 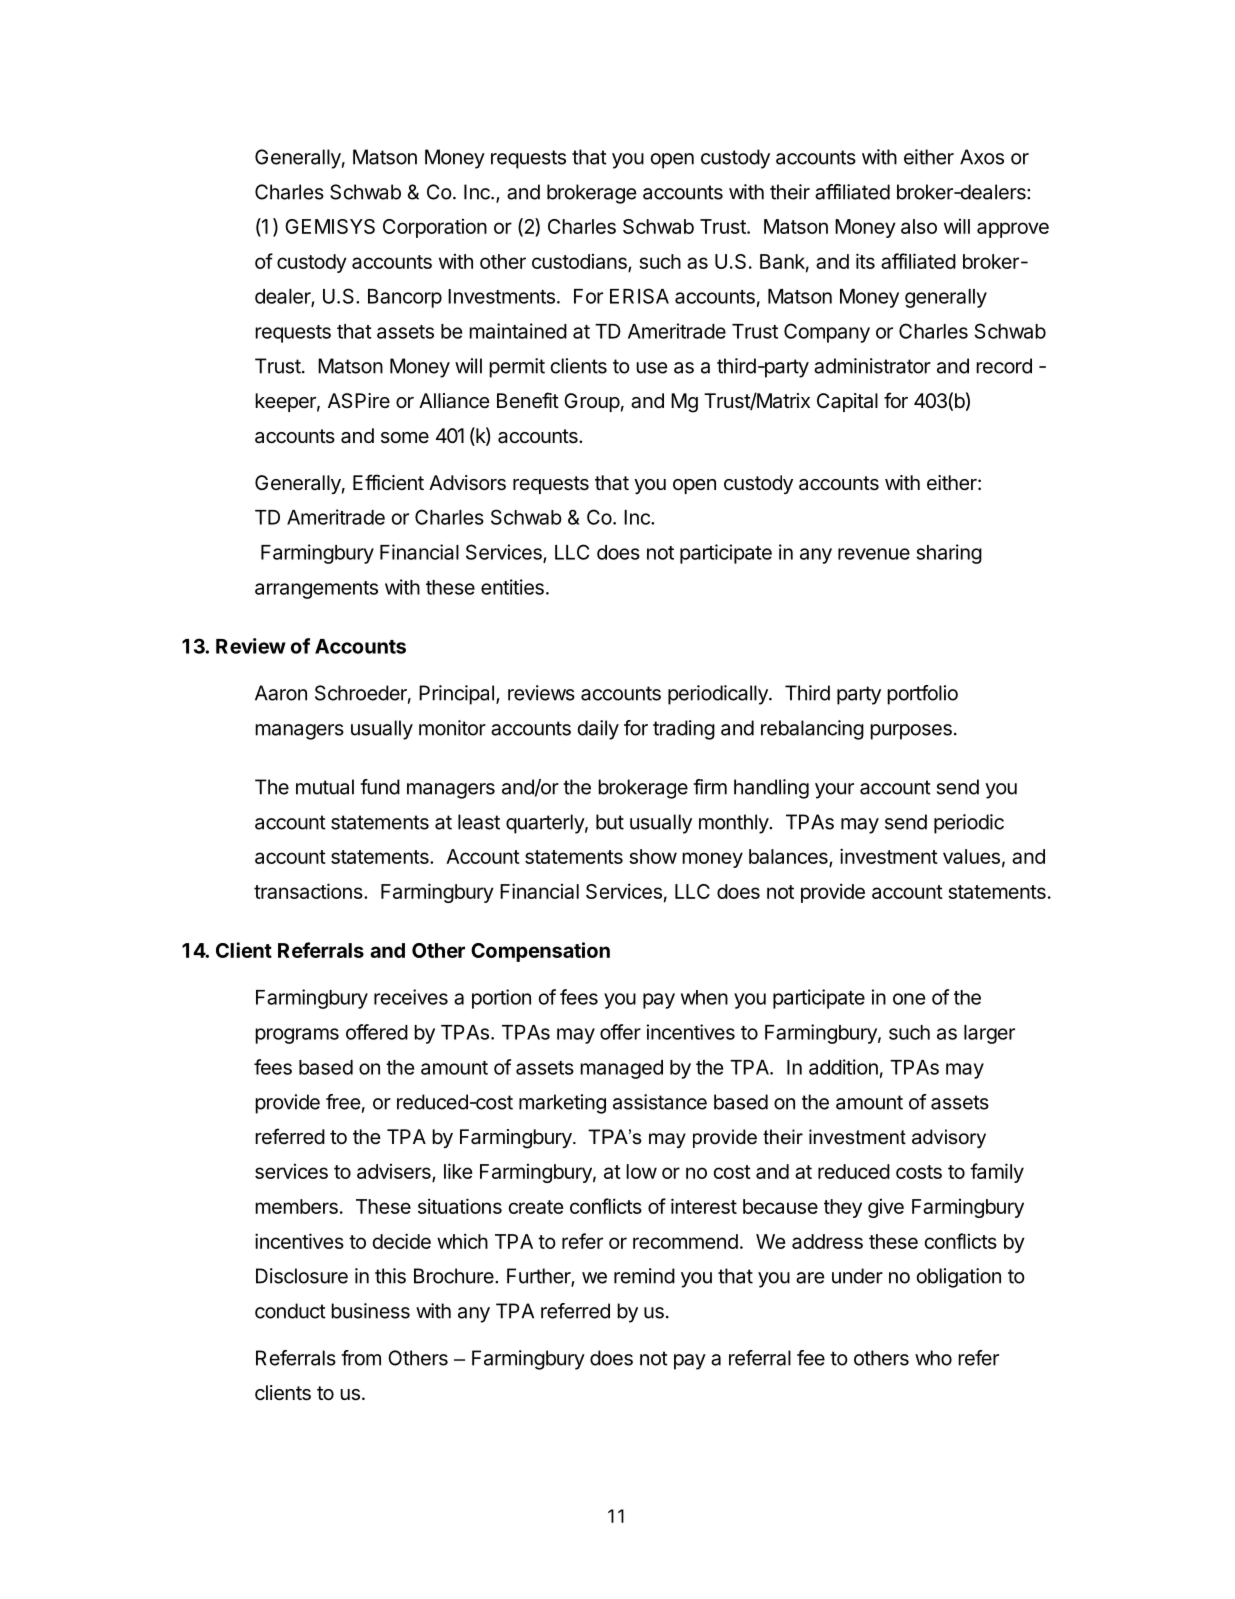 What do you see at coordinates (370, 1311) in the page?
I see `business` at bounding box center [370, 1311].
